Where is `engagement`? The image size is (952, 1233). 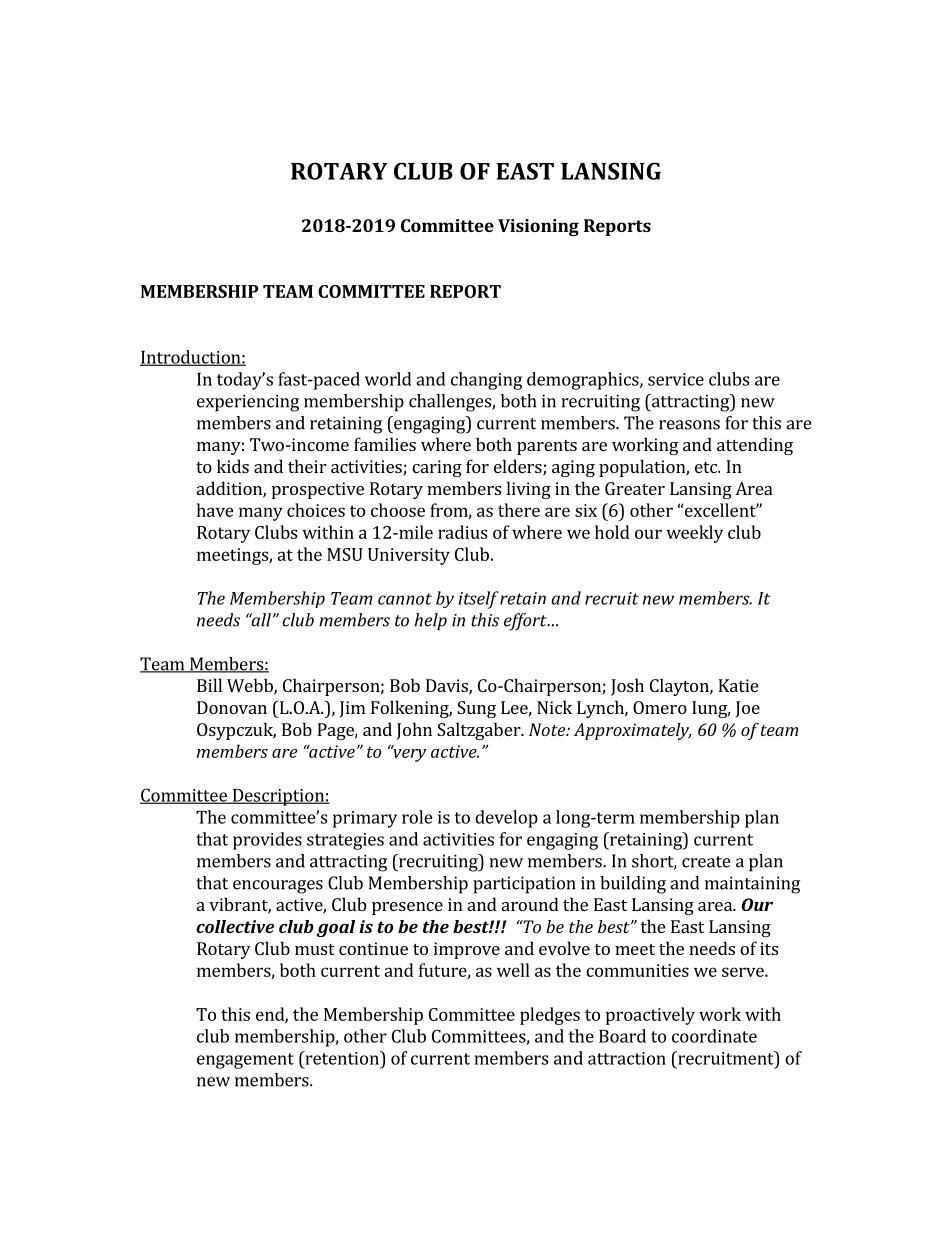
engagement is located at coordinates (245, 1061).
